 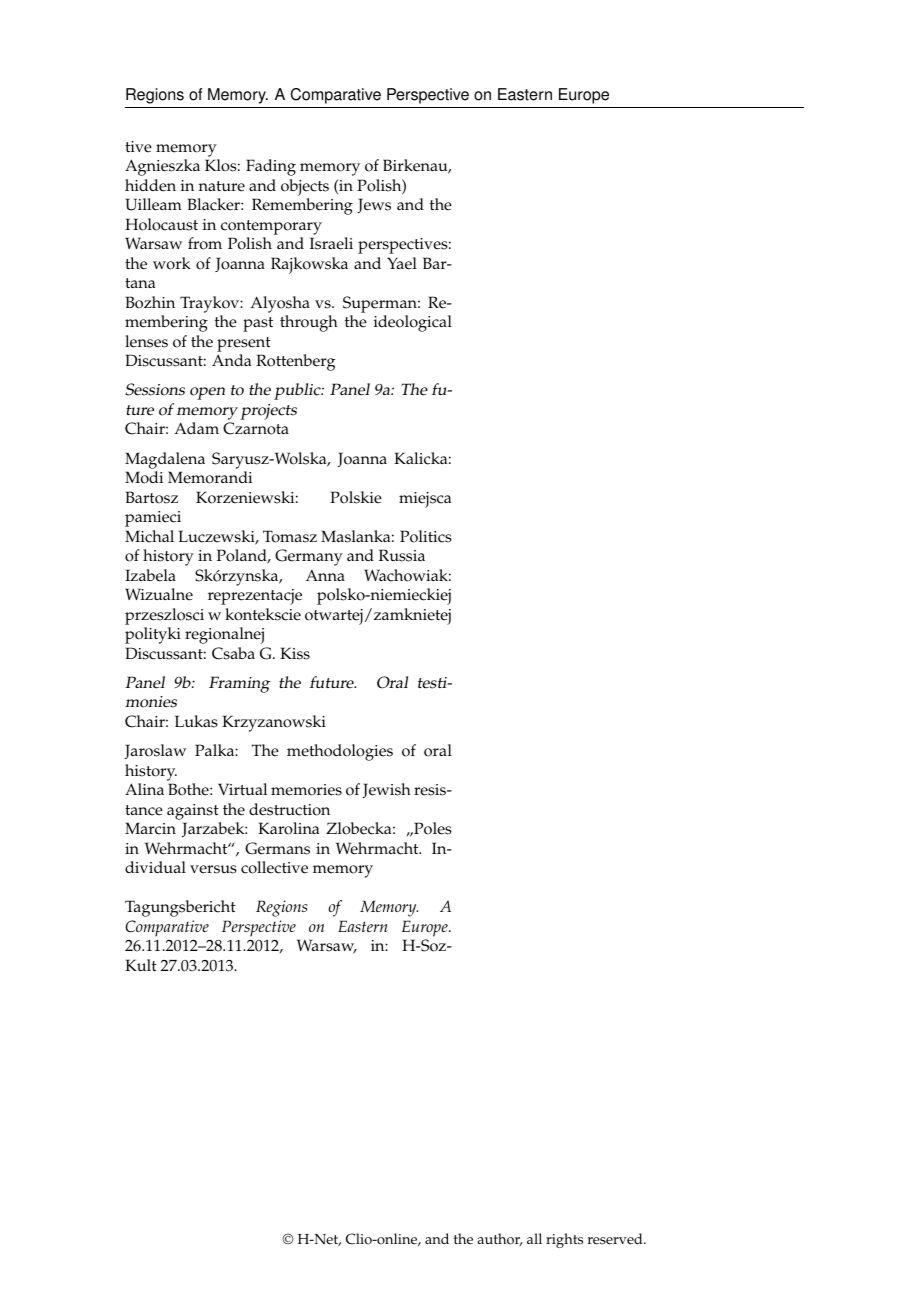 What do you see at coordinates (402, 555) in the screenshot?
I see `Russia` at bounding box center [402, 555].
